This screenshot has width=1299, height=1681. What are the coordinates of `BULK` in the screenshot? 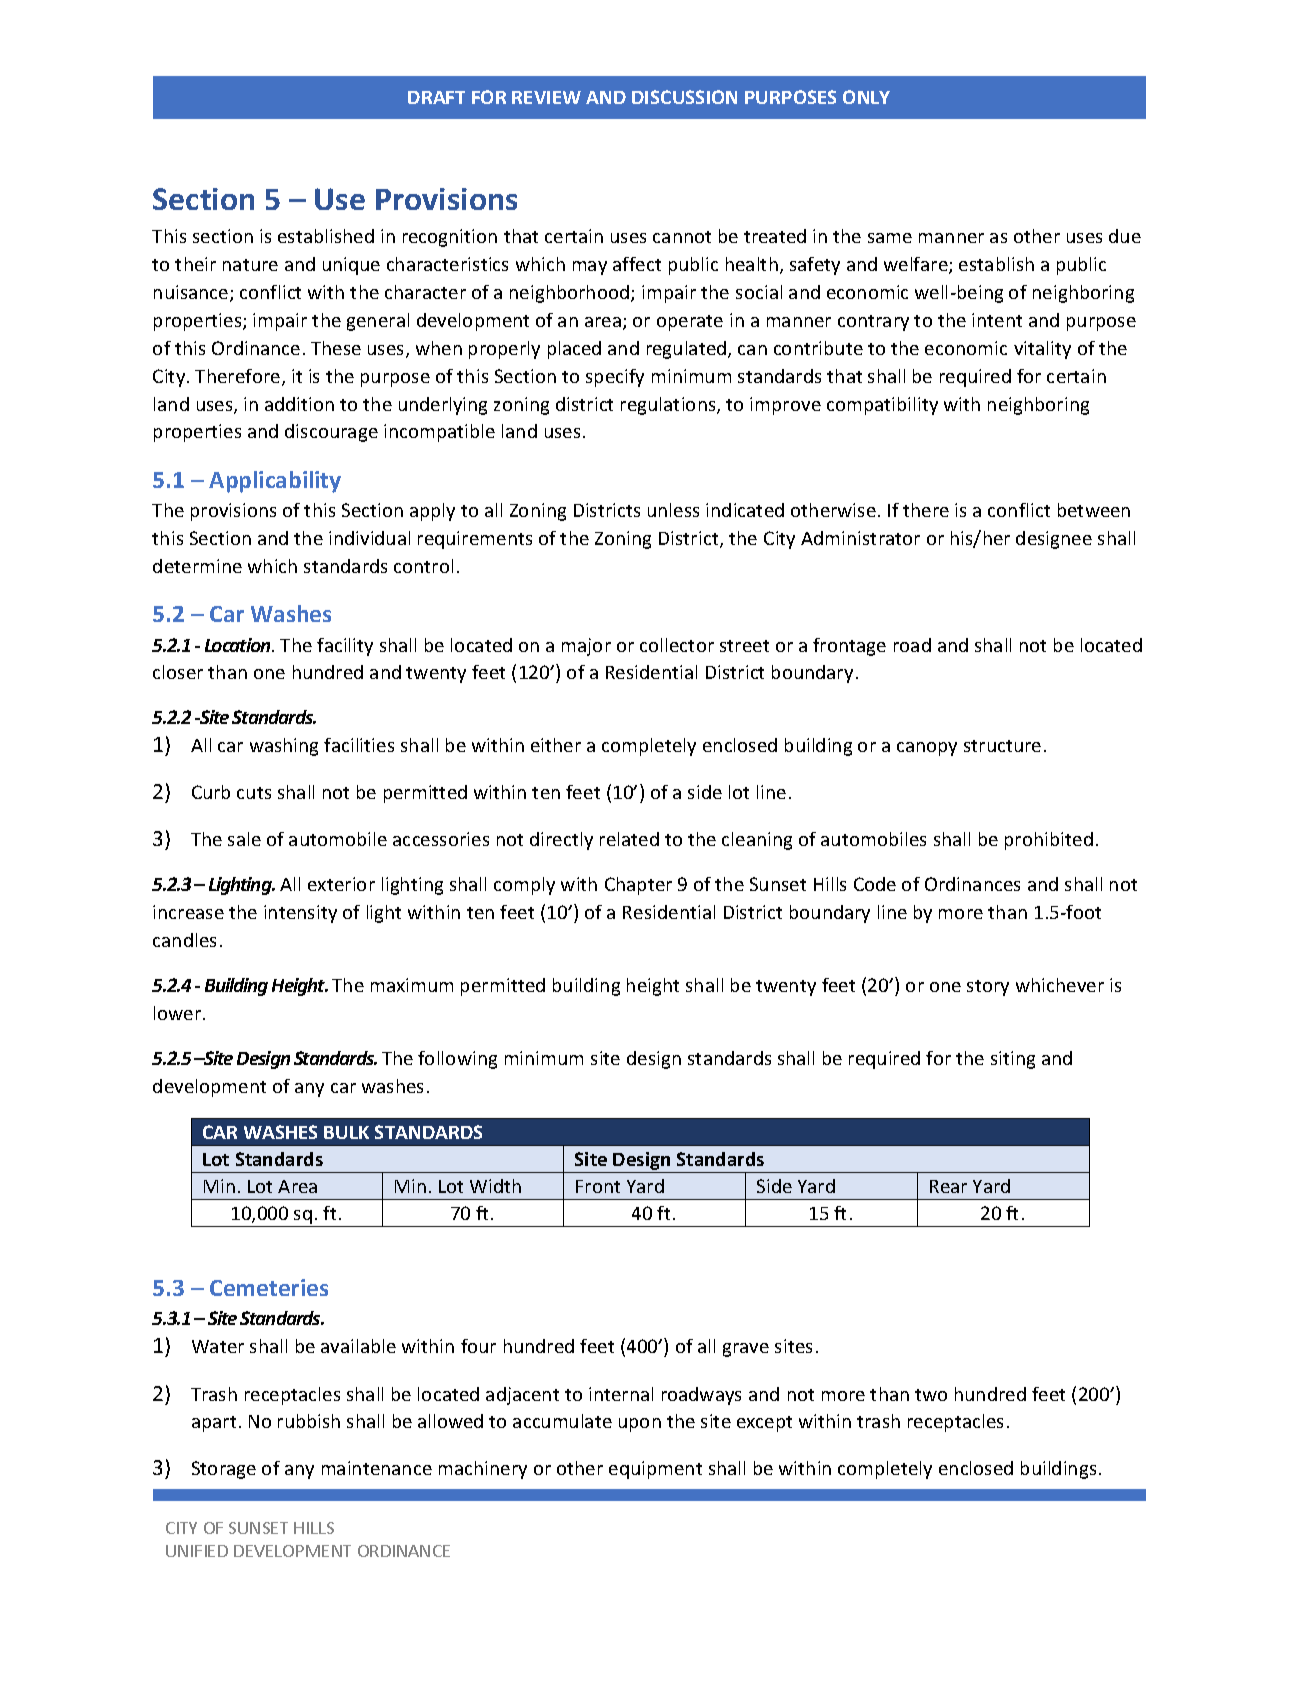 It's located at (346, 1132).
